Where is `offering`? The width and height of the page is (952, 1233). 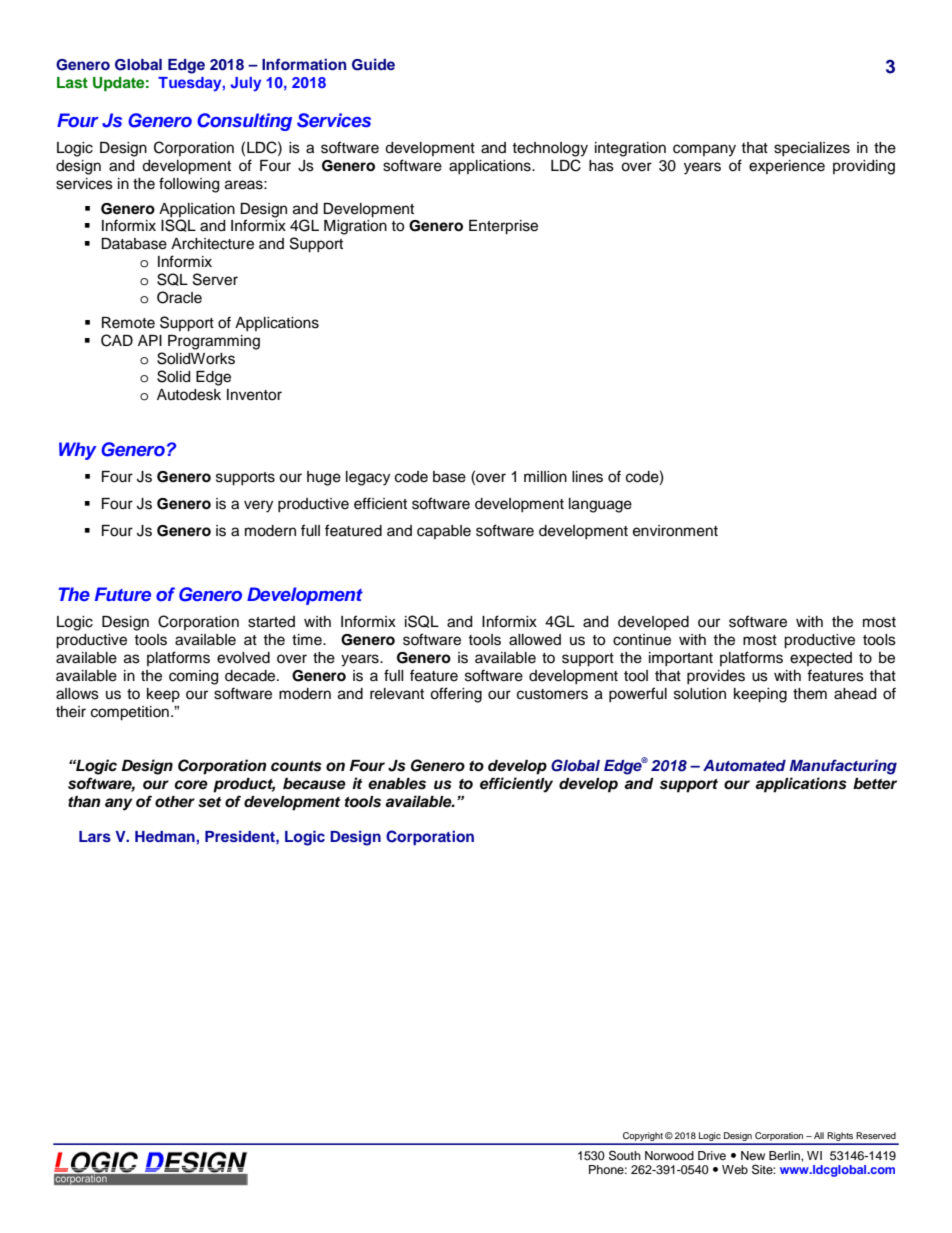 offering is located at coordinates (456, 695).
